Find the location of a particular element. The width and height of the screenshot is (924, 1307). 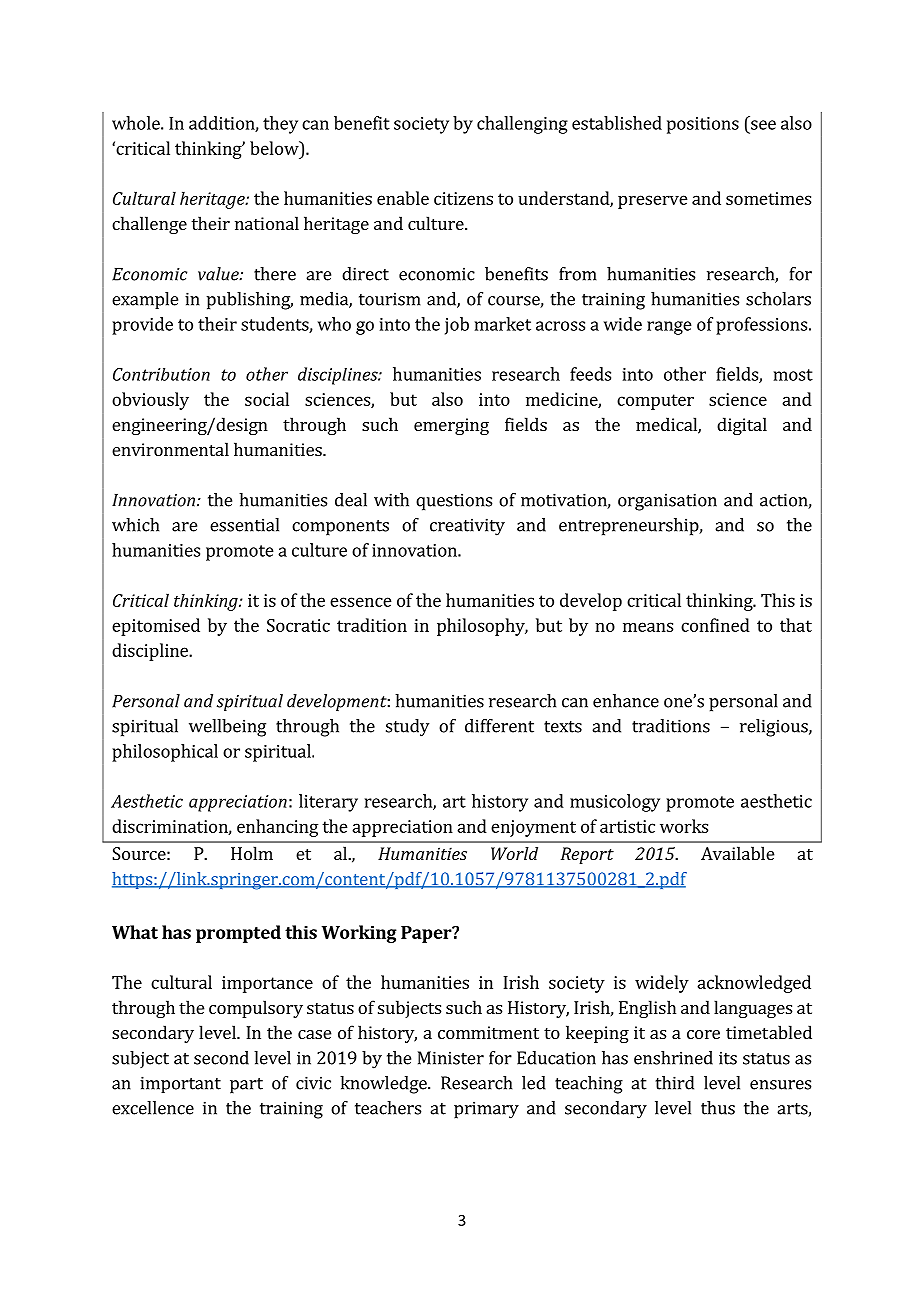

Minister is located at coordinates (451, 1058).
